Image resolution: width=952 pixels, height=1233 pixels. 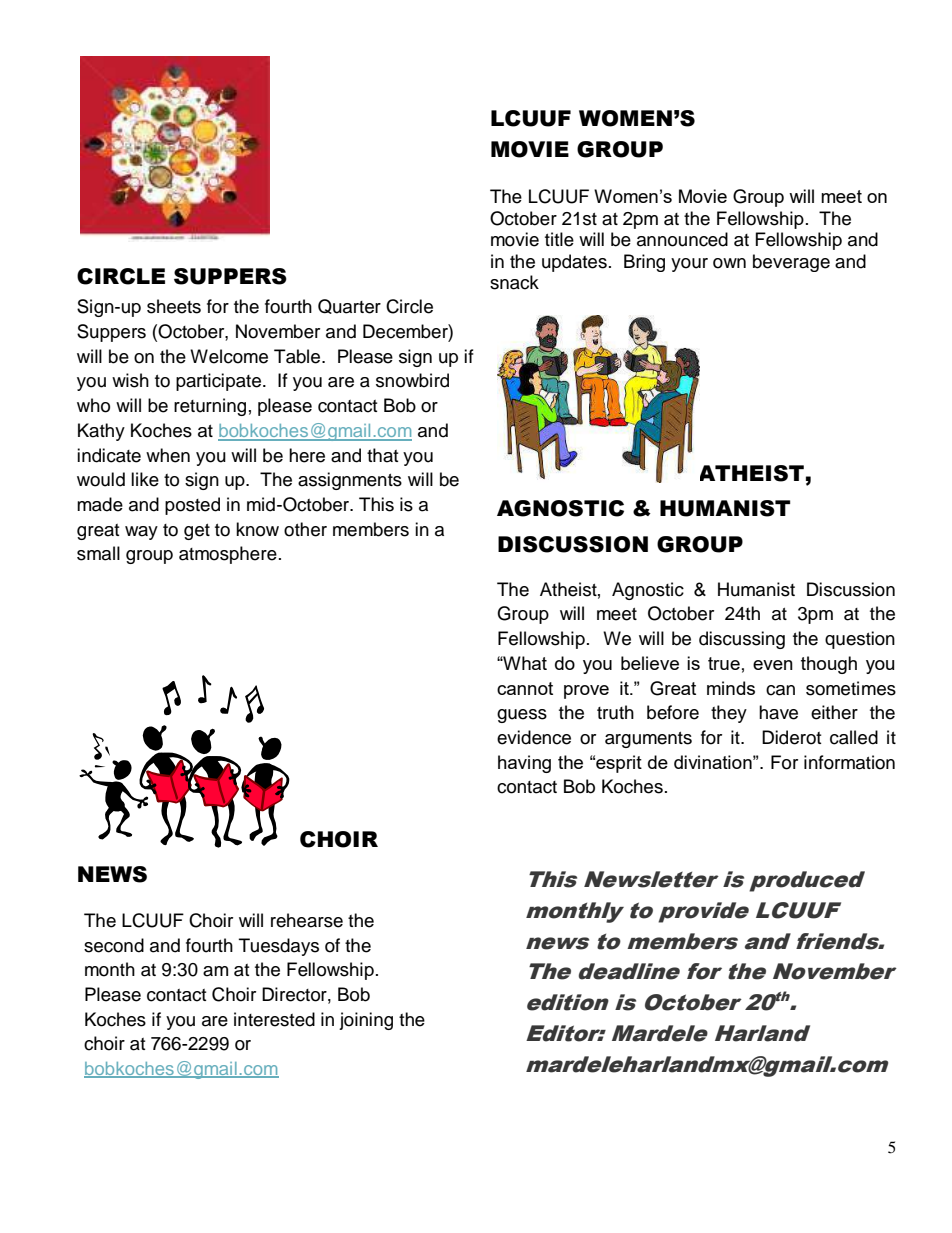 I want to click on evidence, so click(x=534, y=737).
